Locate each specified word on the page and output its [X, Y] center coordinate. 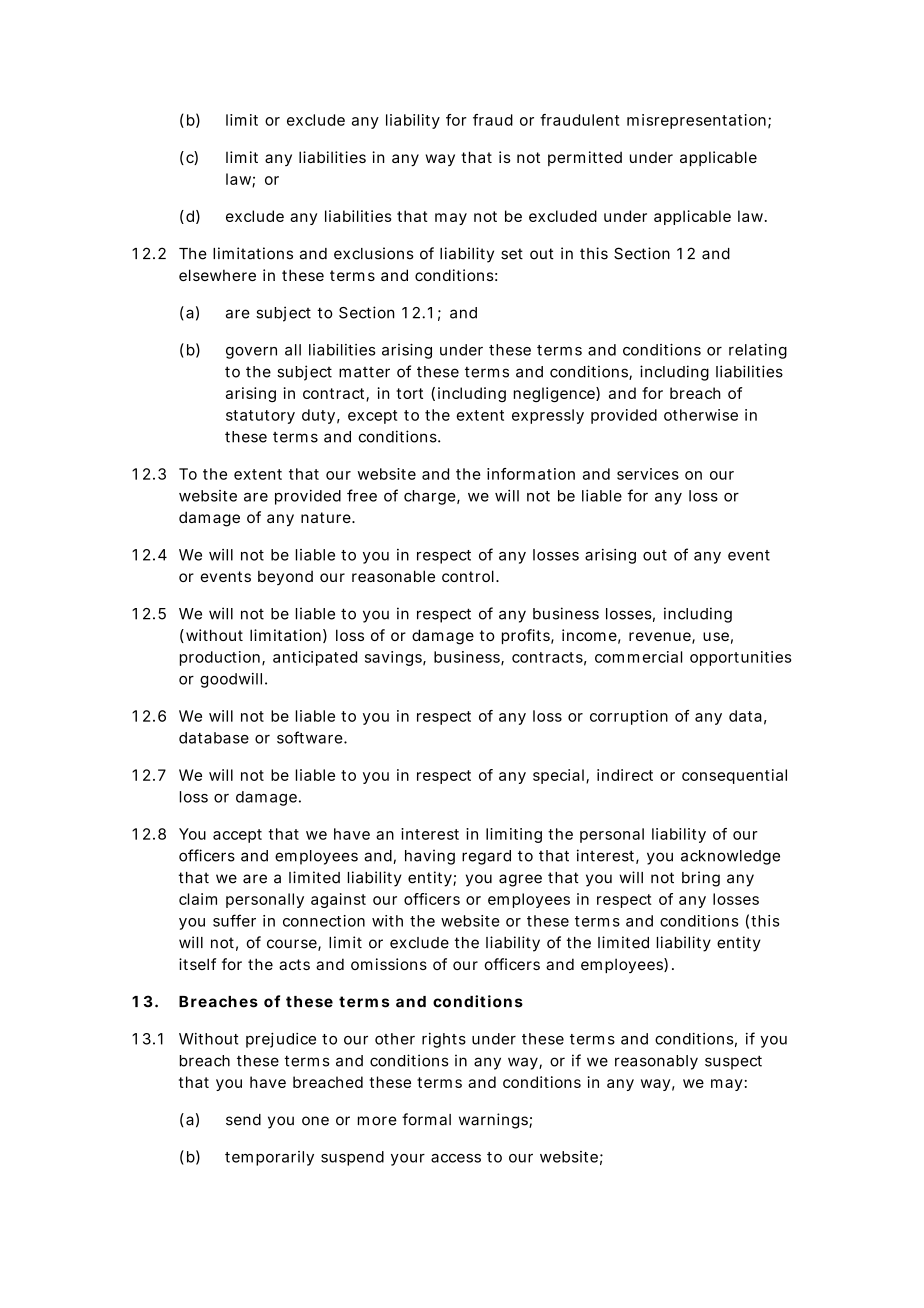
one [315, 1121]
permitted [585, 158]
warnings [495, 1121]
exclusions [374, 253]
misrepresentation [699, 121]
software [312, 737]
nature [328, 517]
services [648, 474]
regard [486, 857]
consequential [734, 776]
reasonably [656, 1062]
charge [432, 497]
